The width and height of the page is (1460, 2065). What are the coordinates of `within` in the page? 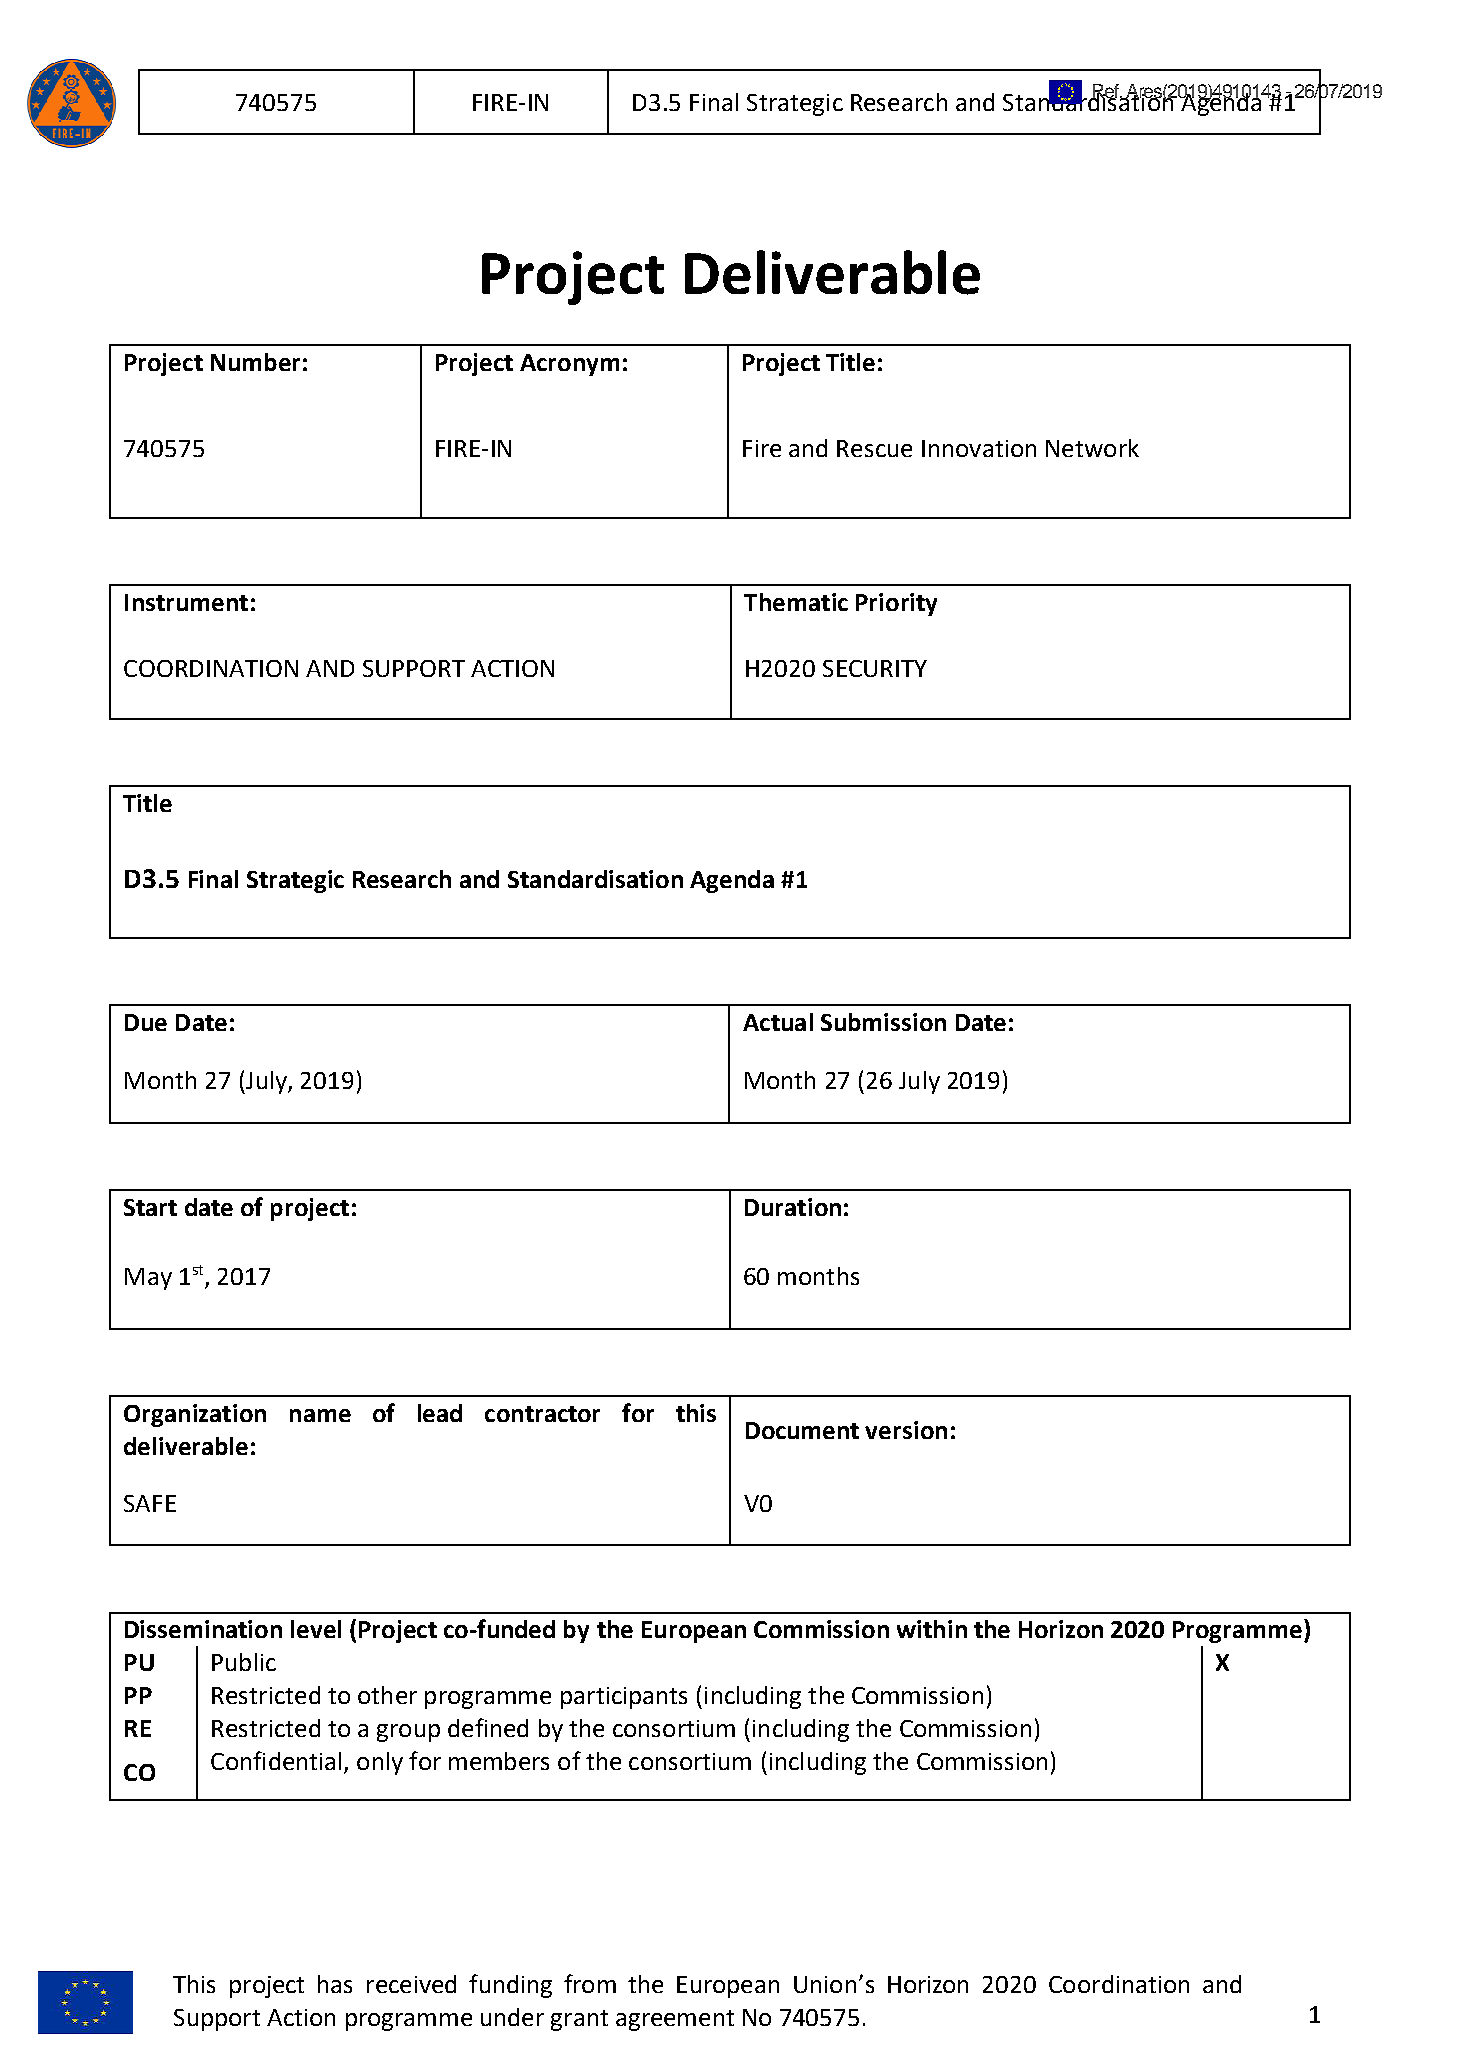 It's located at (932, 1629).
